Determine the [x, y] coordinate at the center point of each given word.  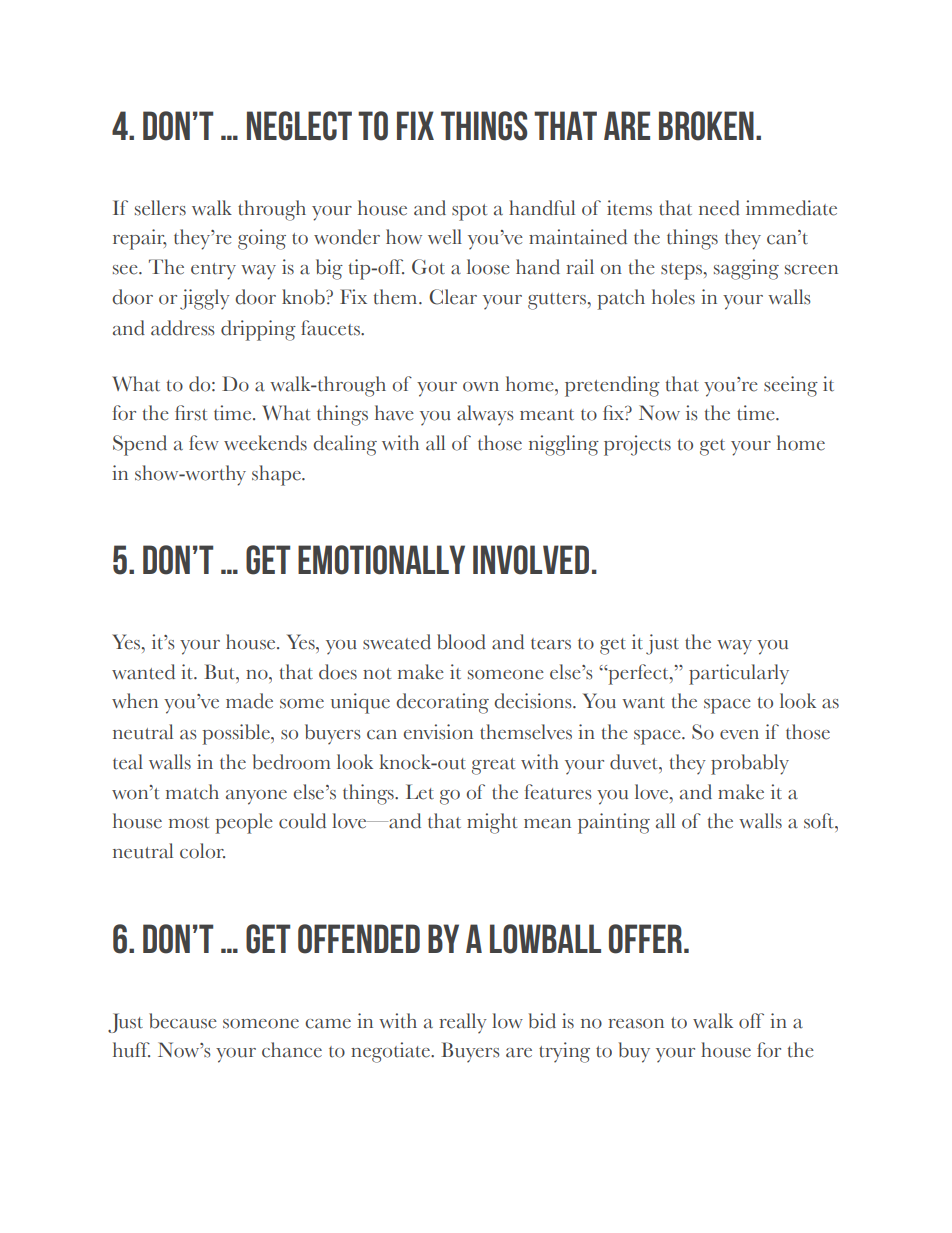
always [485, 415]
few [204, 443]
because [183, 1021]
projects [637, 445]
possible [237, 734]
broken [706, 126]
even [739, 735]
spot [469, 212]
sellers [160, 208]
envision [438, 732]
